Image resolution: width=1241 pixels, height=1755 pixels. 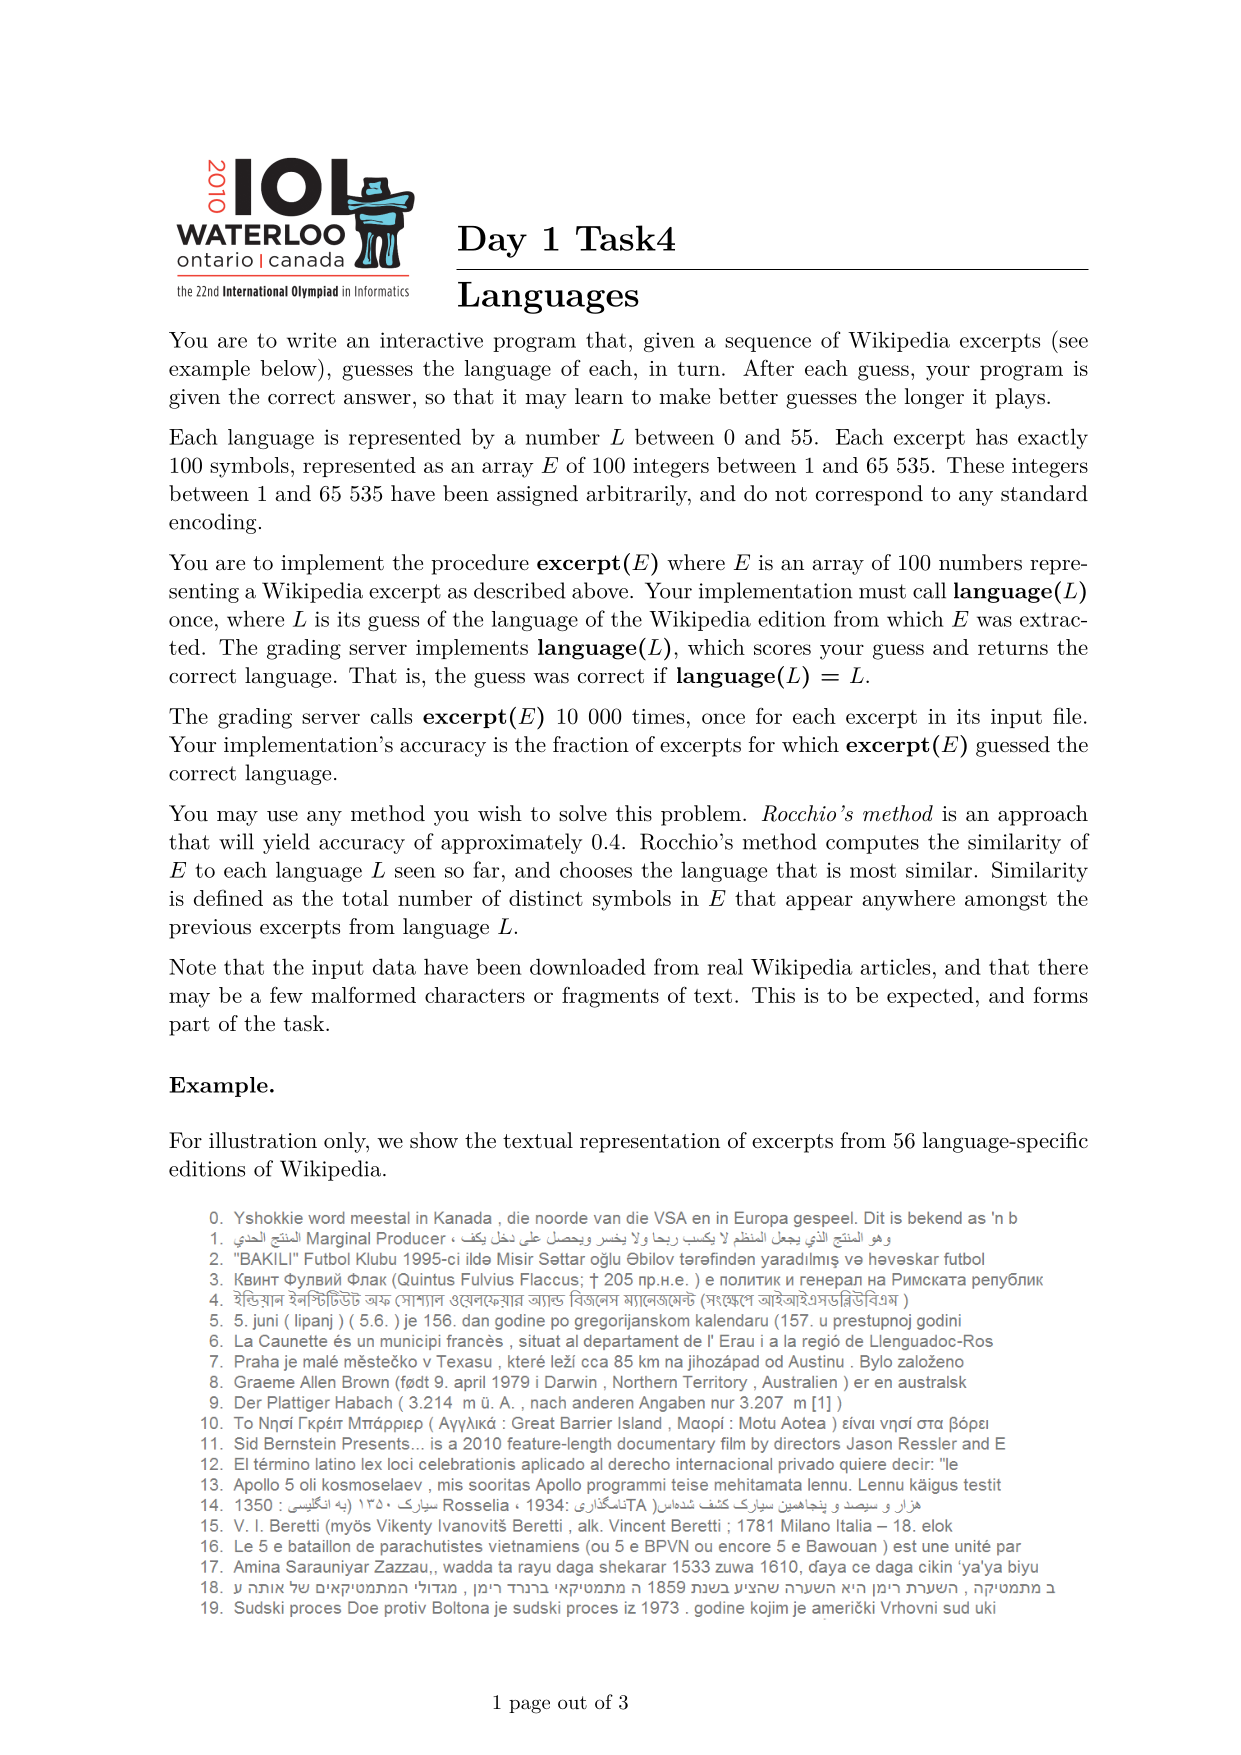 What do you see at coordinates (930, 997) in the screenshot?
I see `expected` at bounding box center [930, 997].
